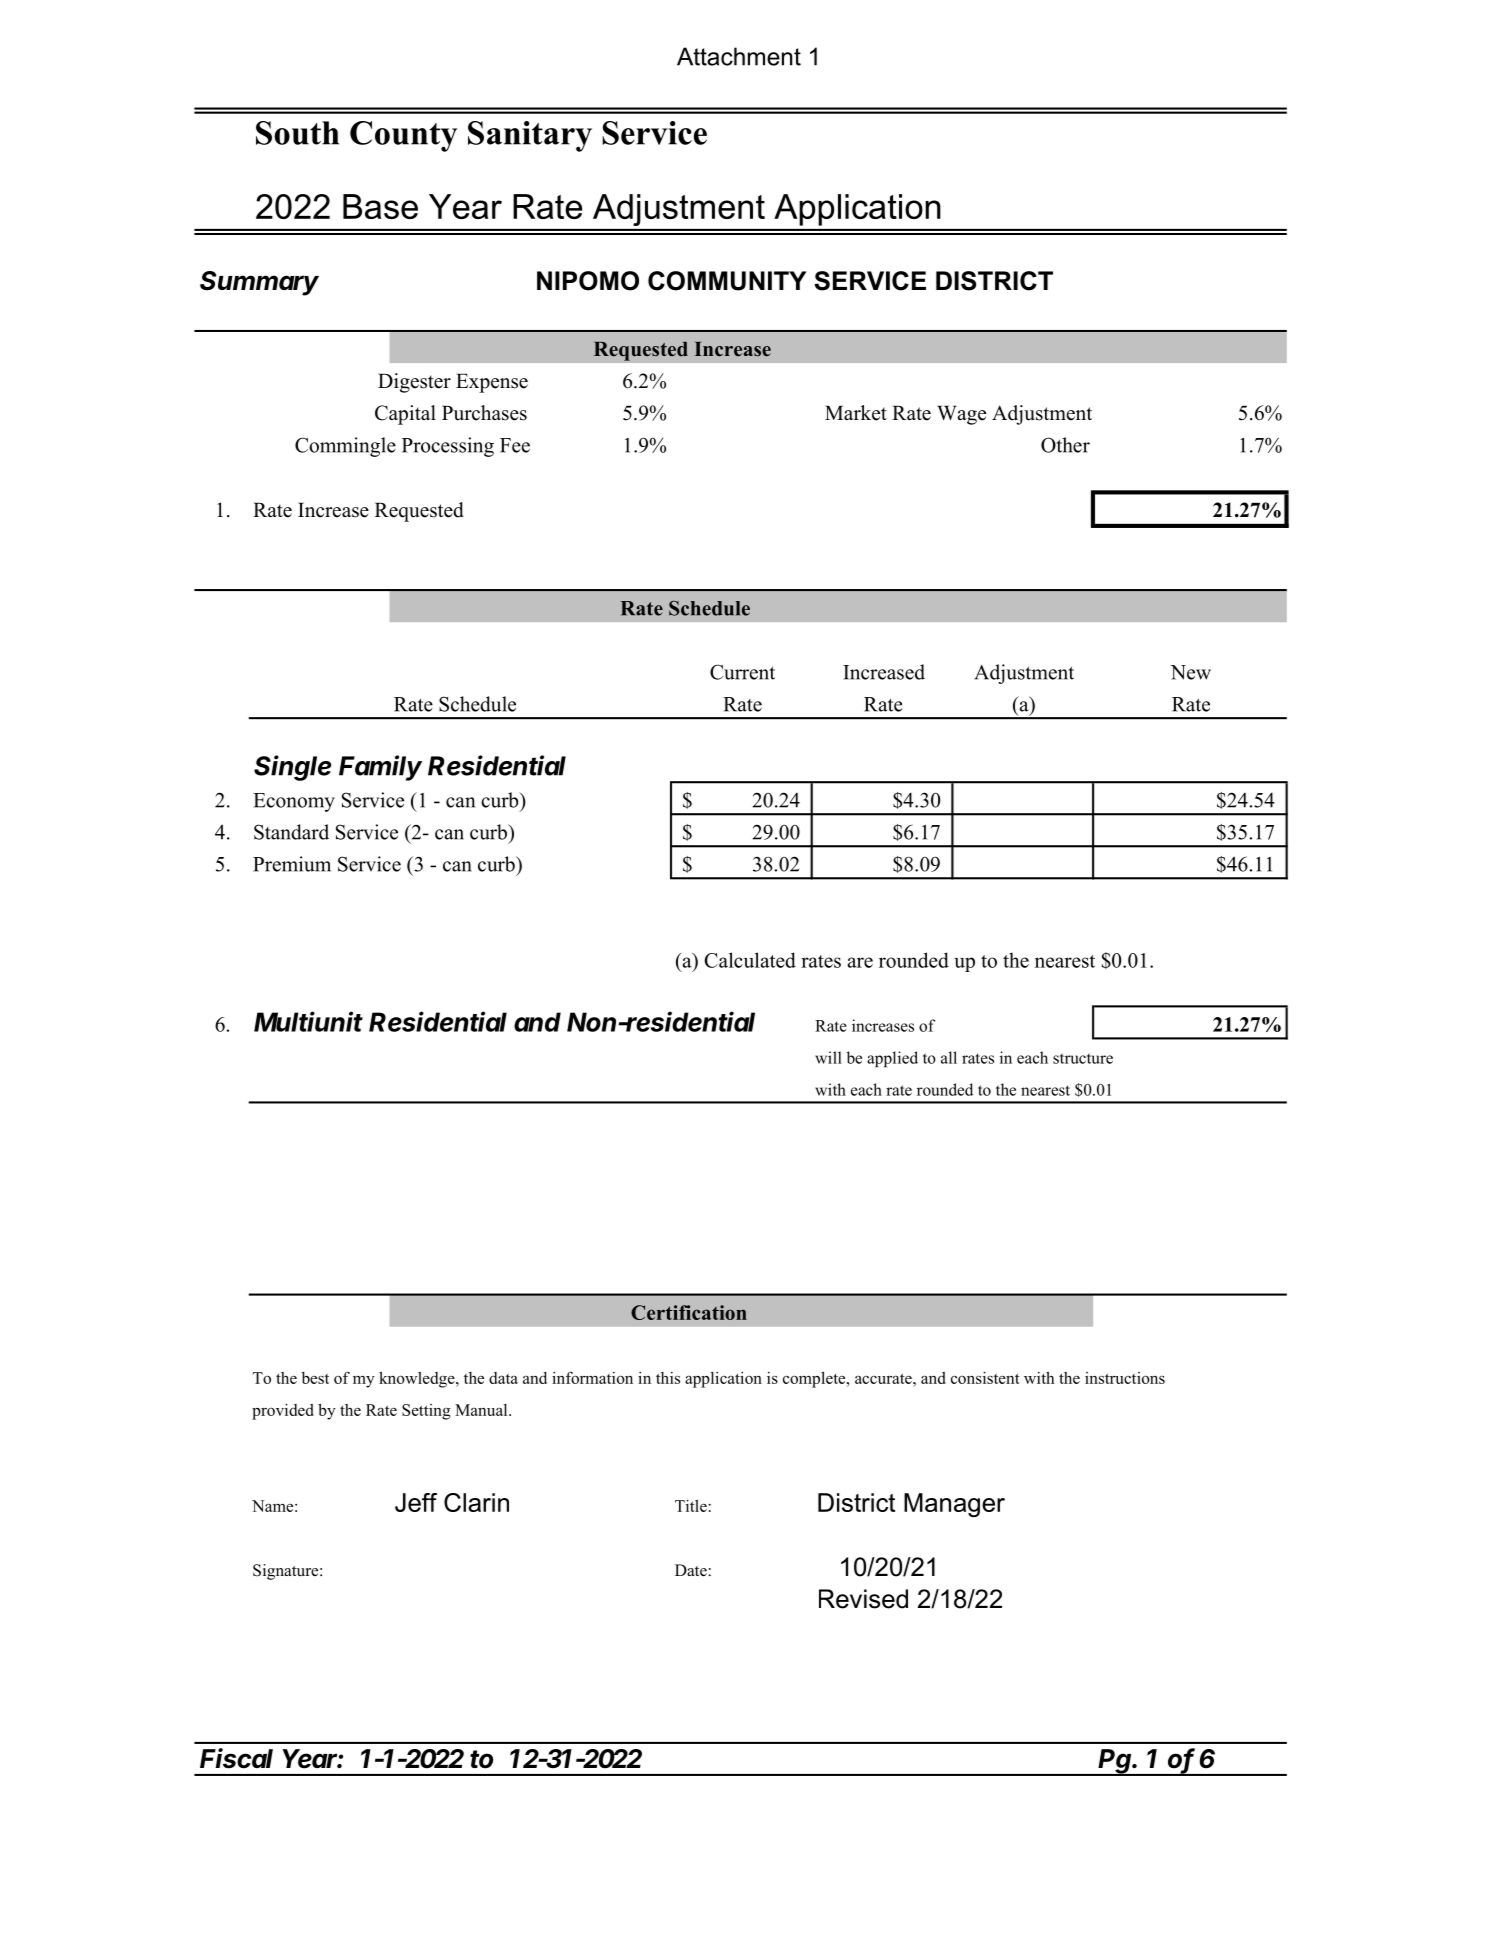  Describe the element at coordinates (739, 56) in the screenshot. I see `Attachment` at that location.
